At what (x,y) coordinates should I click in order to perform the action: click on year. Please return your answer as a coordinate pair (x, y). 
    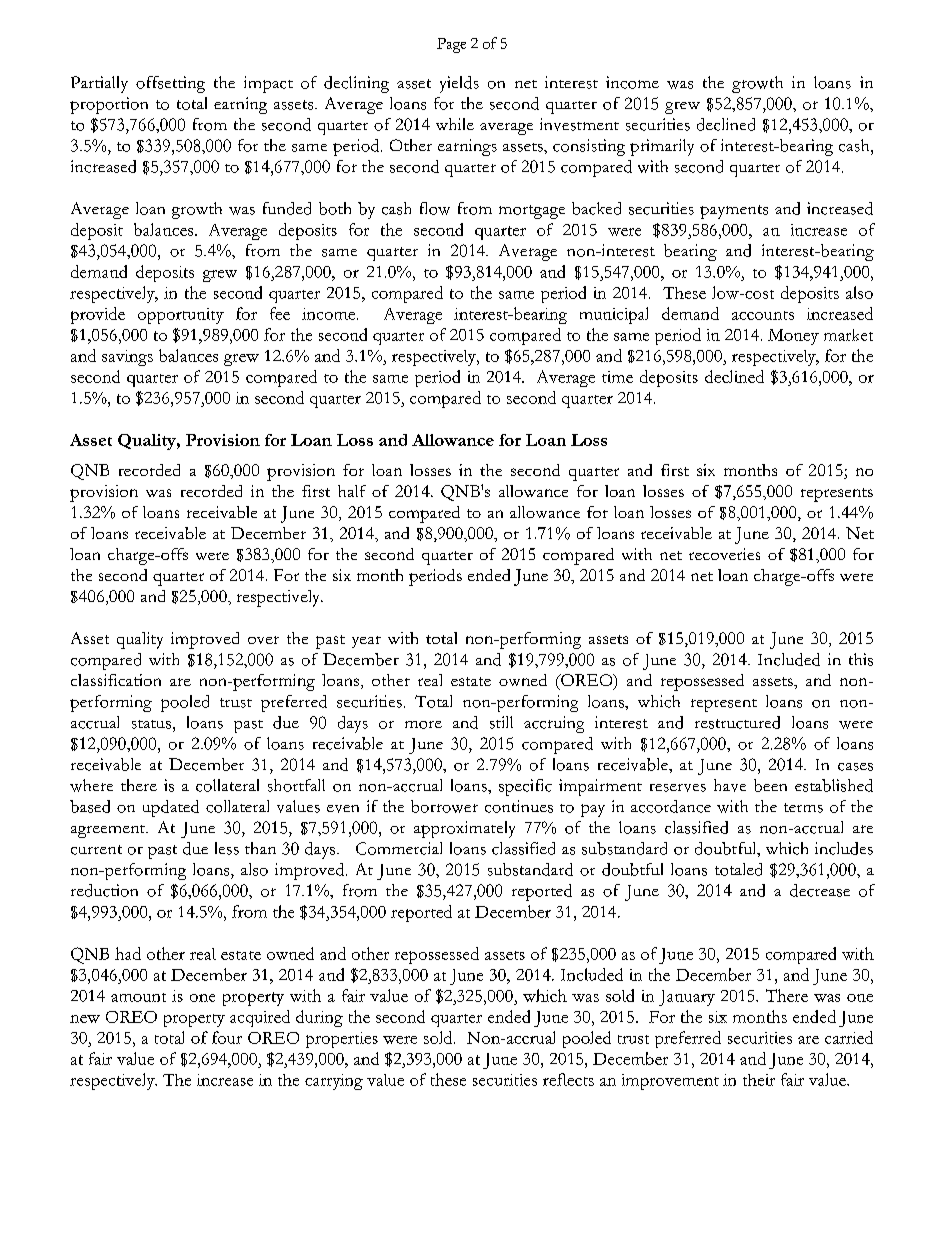
    Looking at the image, I should click on (366, 642).
